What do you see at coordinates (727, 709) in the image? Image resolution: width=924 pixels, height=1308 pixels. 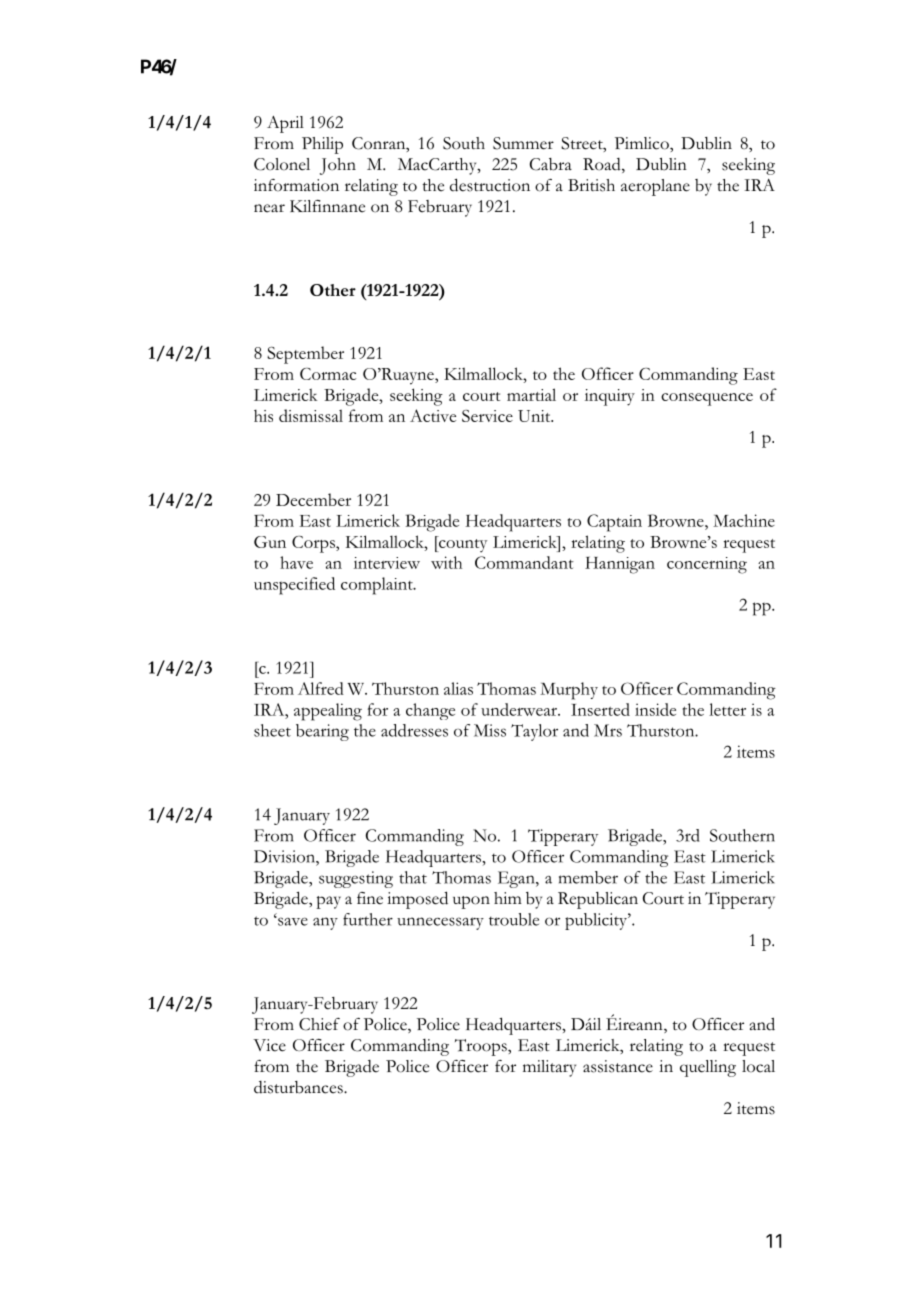 I see `letter` at bounding box center [727, 709].
